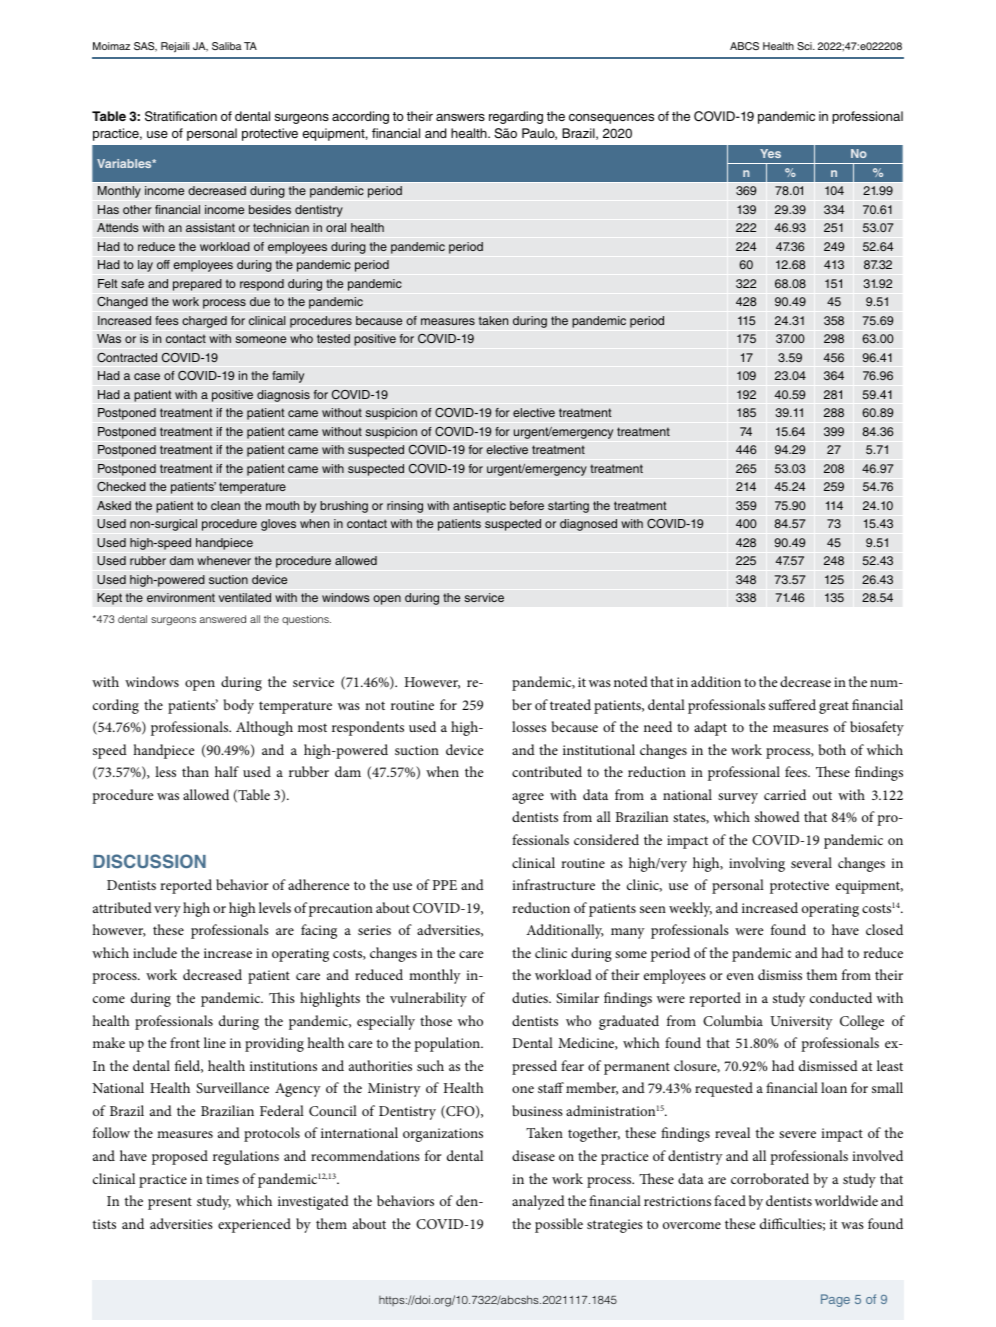 The height and width of the document is (1327, 996). What do you see at coordinates (835, 1300) in the document?
I see `Page` at bounding box center [835, 1300].
